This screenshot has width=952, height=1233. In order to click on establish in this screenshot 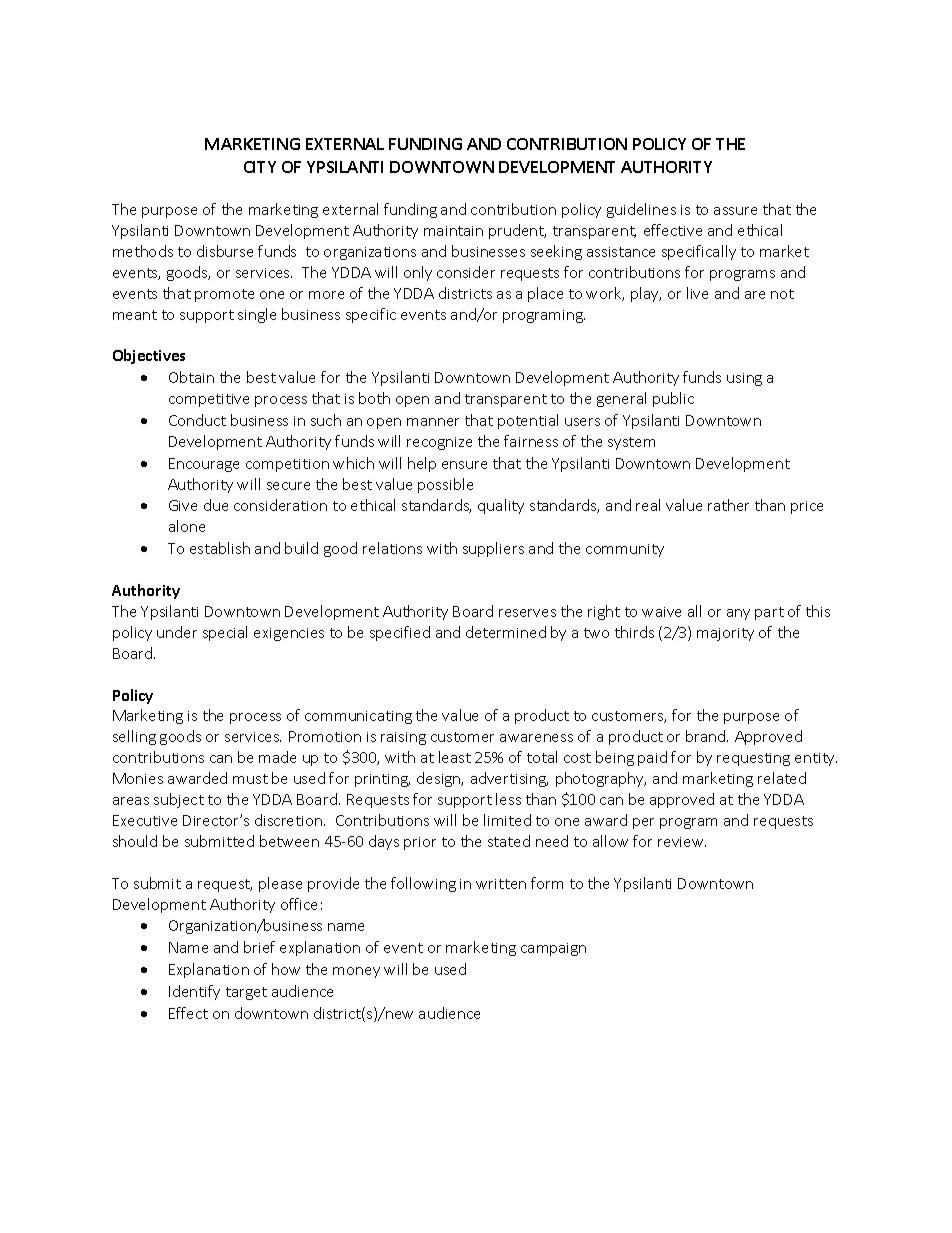, I will do `click(220, 548)`.
